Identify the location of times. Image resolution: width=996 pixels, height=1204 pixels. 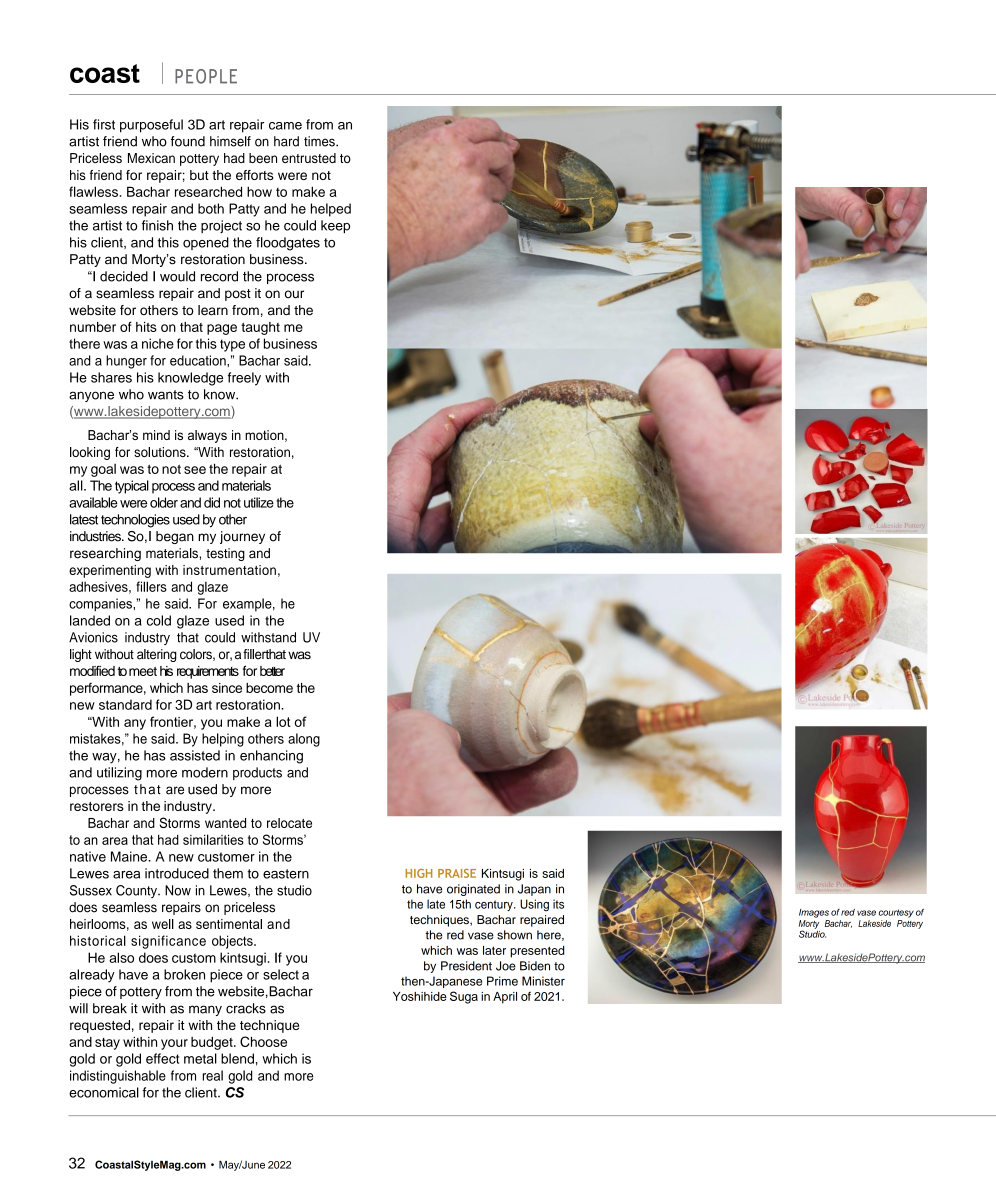
(320, 141).
